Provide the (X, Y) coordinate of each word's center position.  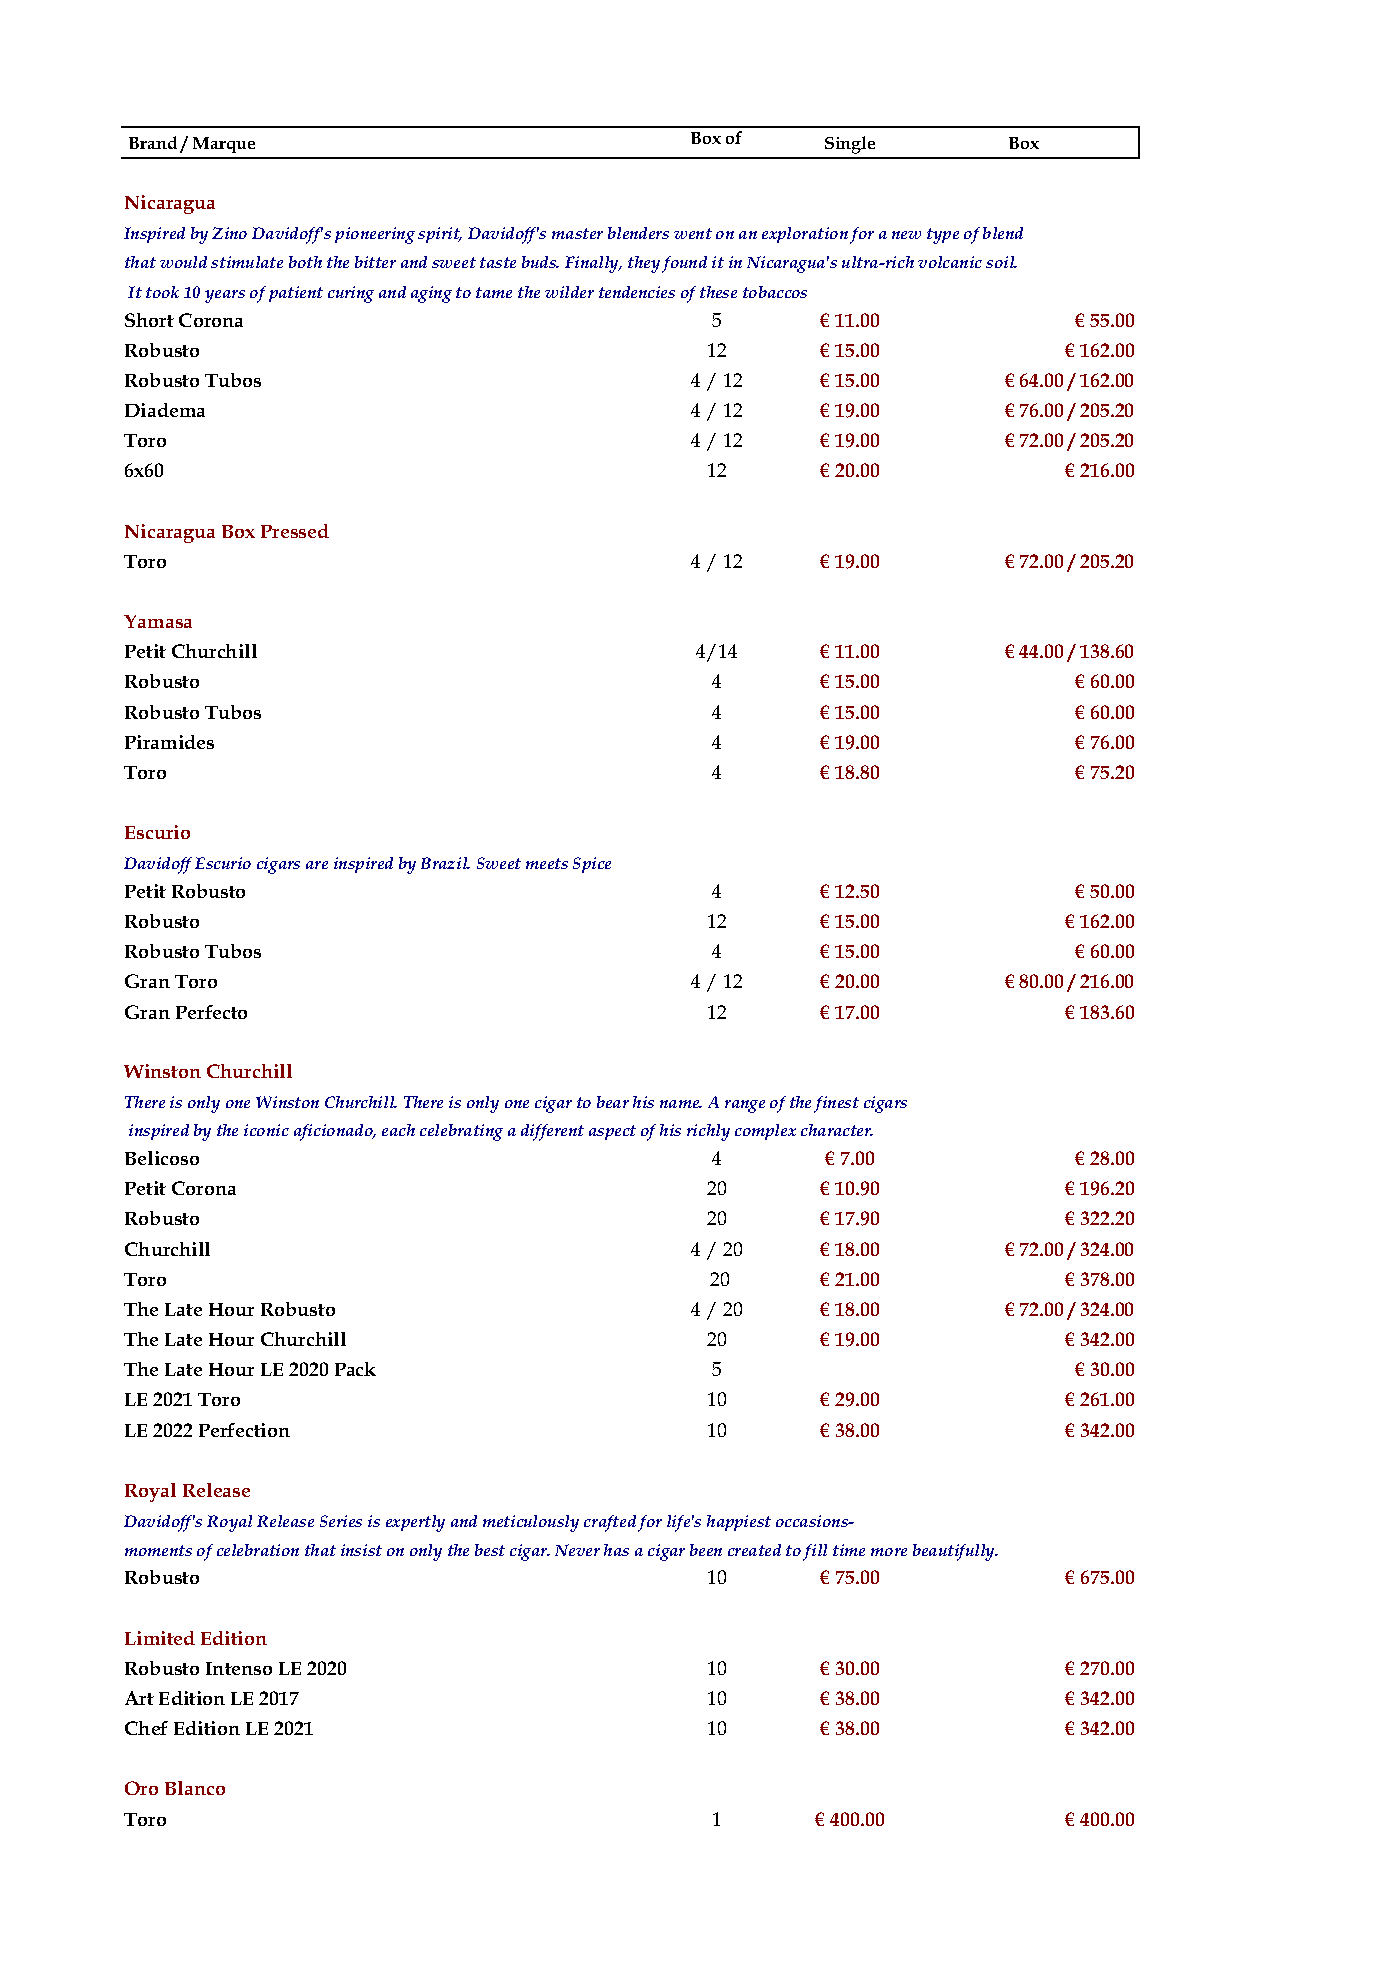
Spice (592, 865)
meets (547, 863)
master (577, 233)
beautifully (955, 1552)
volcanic (950, 262)
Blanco (195, 1788)
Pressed (295, 531)
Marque (224, 145)
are (317, 865)
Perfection (244, 1430)
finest (836, 1104)
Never (577, 1550)
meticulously (531, 1523)
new (906, 235)
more (889, 1552)
